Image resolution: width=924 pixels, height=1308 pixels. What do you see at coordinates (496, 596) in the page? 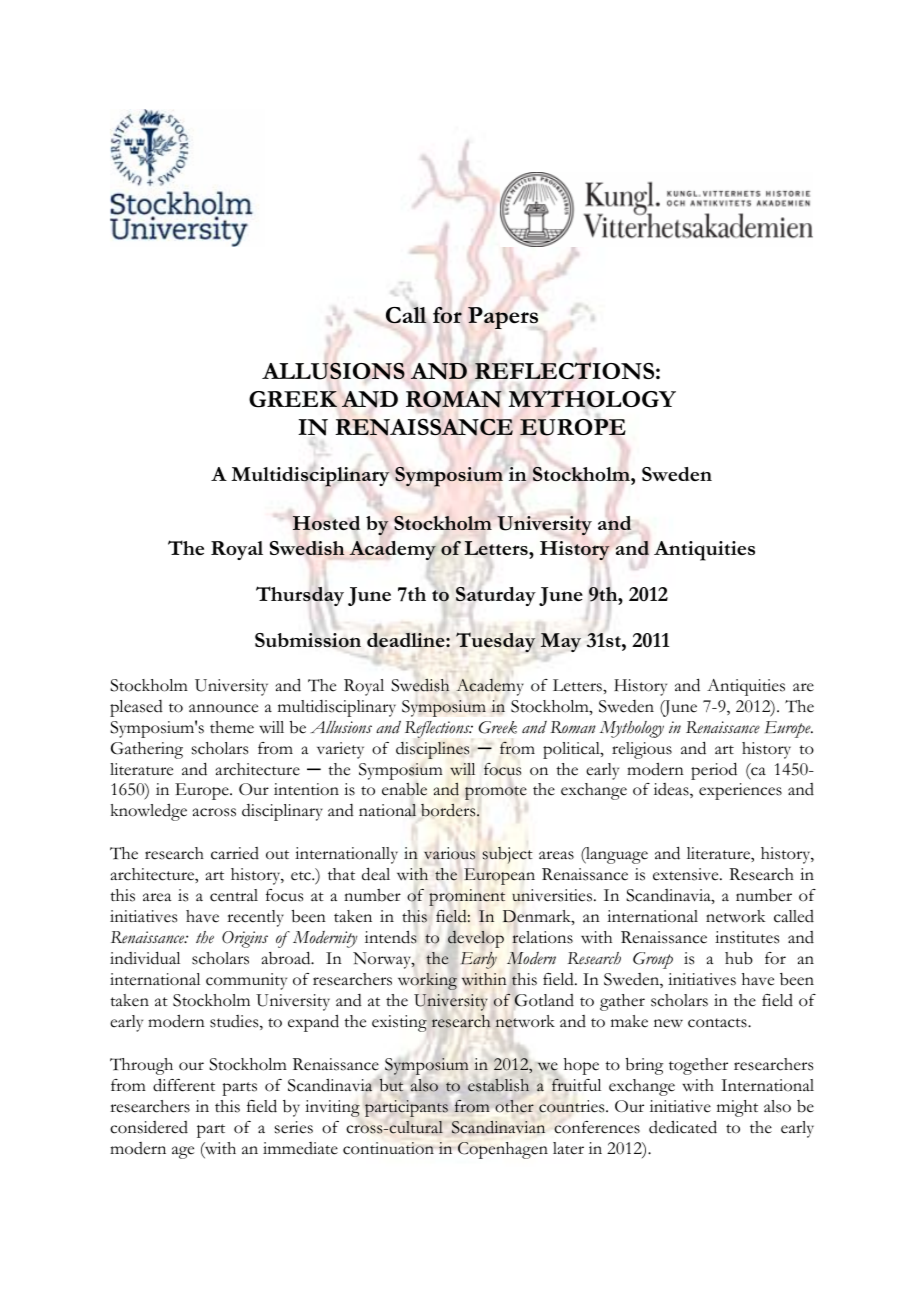
I see `Saturday` at bounding box center [496, 596].
